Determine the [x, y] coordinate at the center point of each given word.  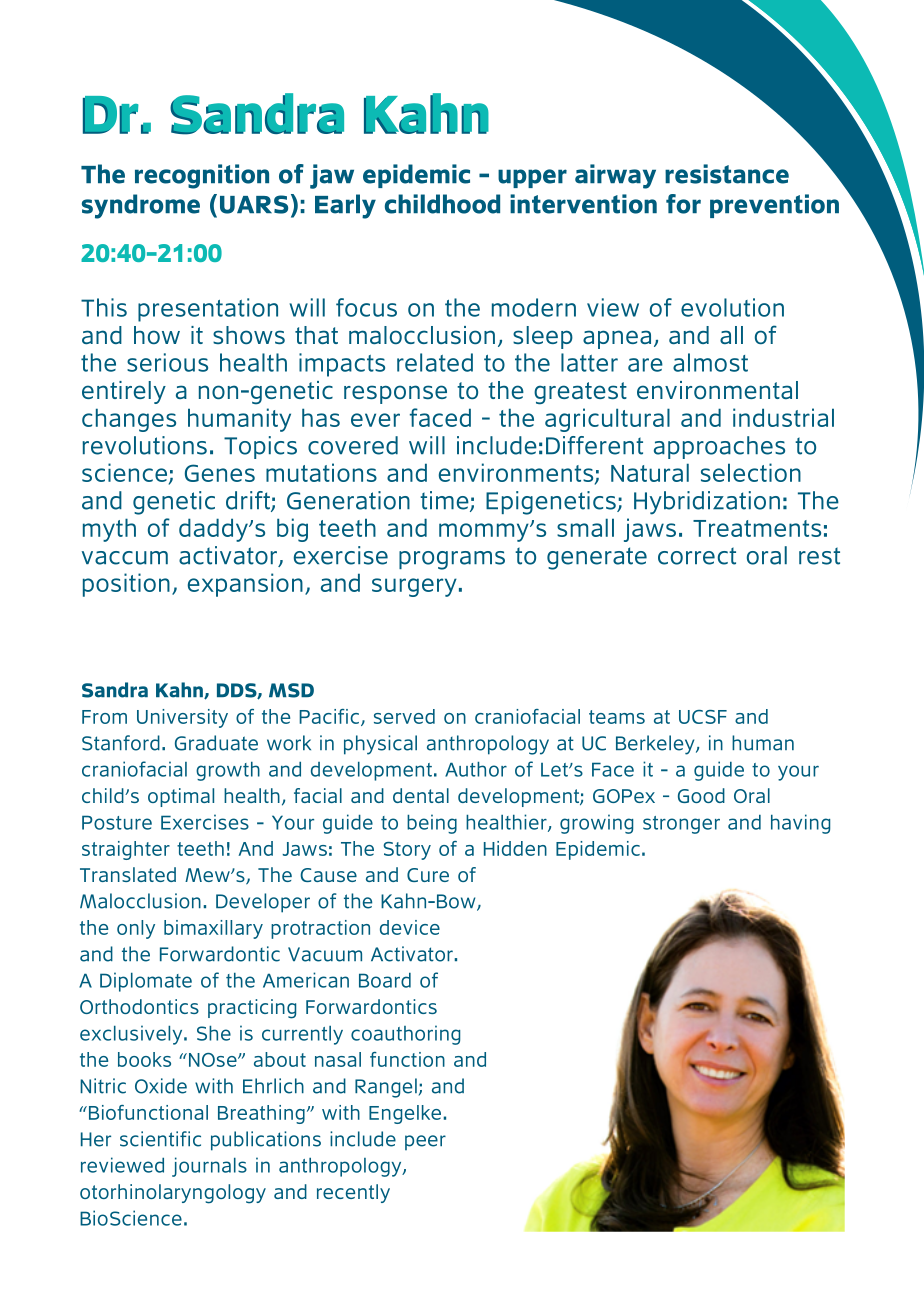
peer [425, 1142]
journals [209, 1167]
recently [353, 1193]
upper [532, 178]
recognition [202, 176]
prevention [774, 206]
